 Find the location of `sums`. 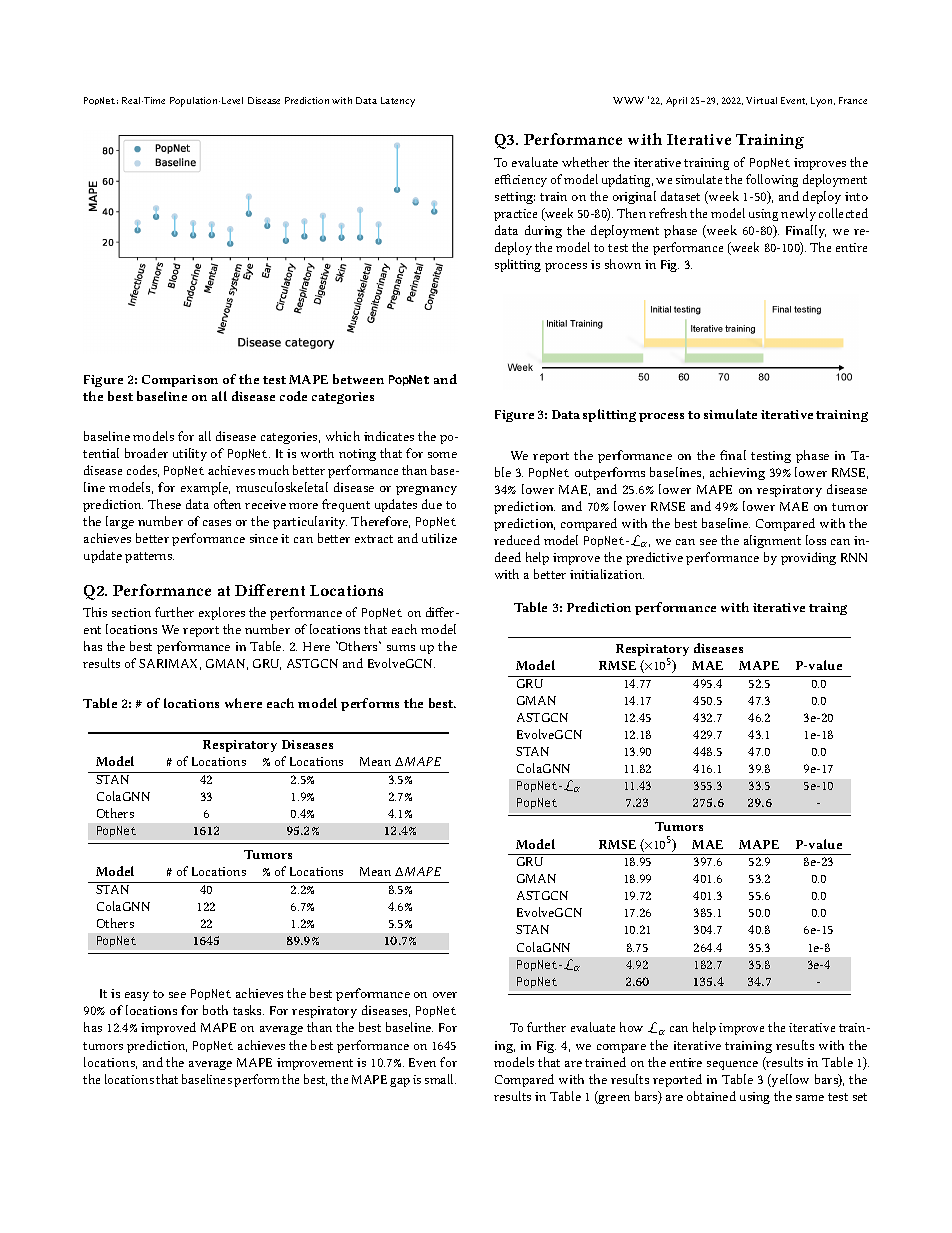

sums is located at coordinates (401, 648).
